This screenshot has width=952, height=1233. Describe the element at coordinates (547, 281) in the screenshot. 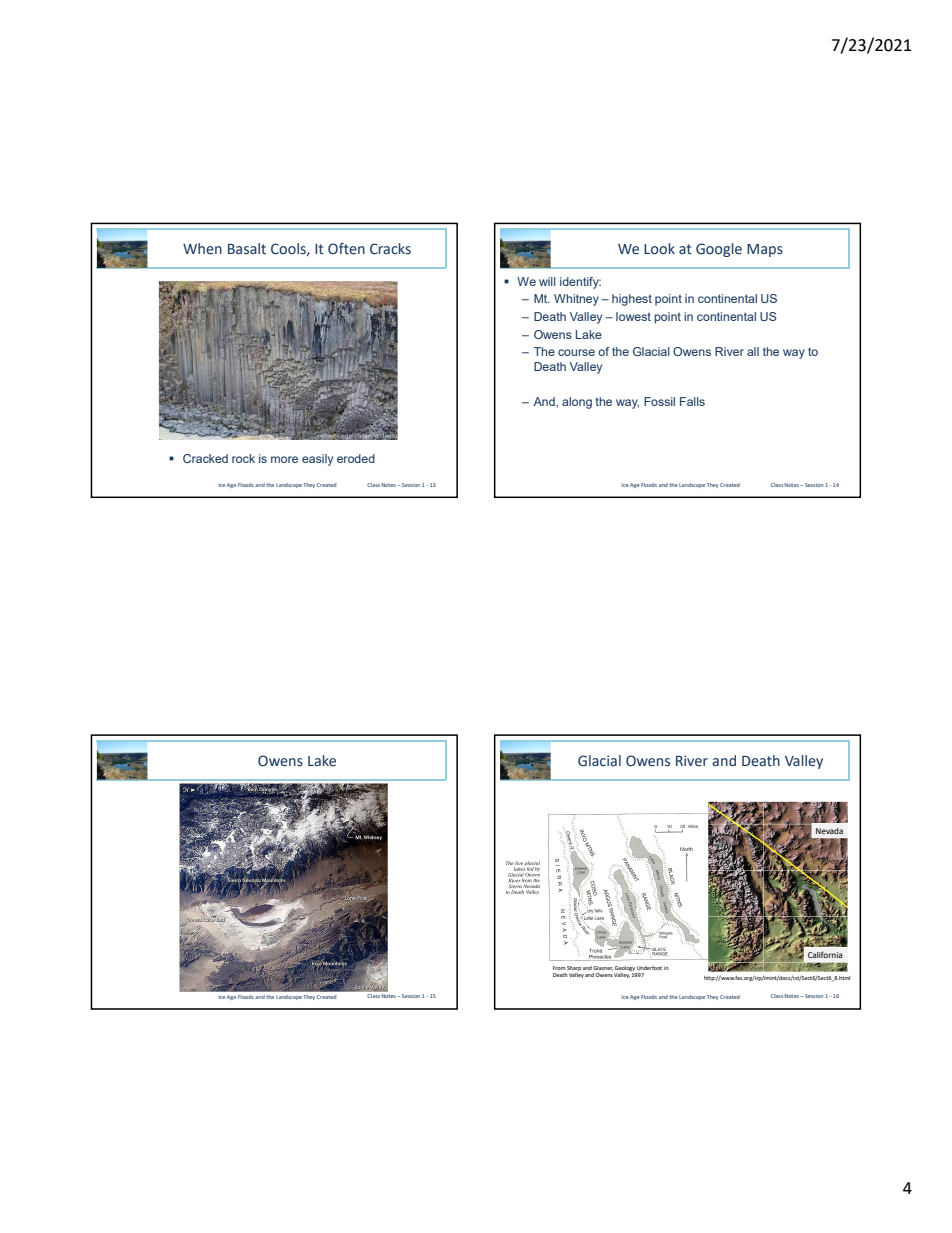

I see `will` at that location.
